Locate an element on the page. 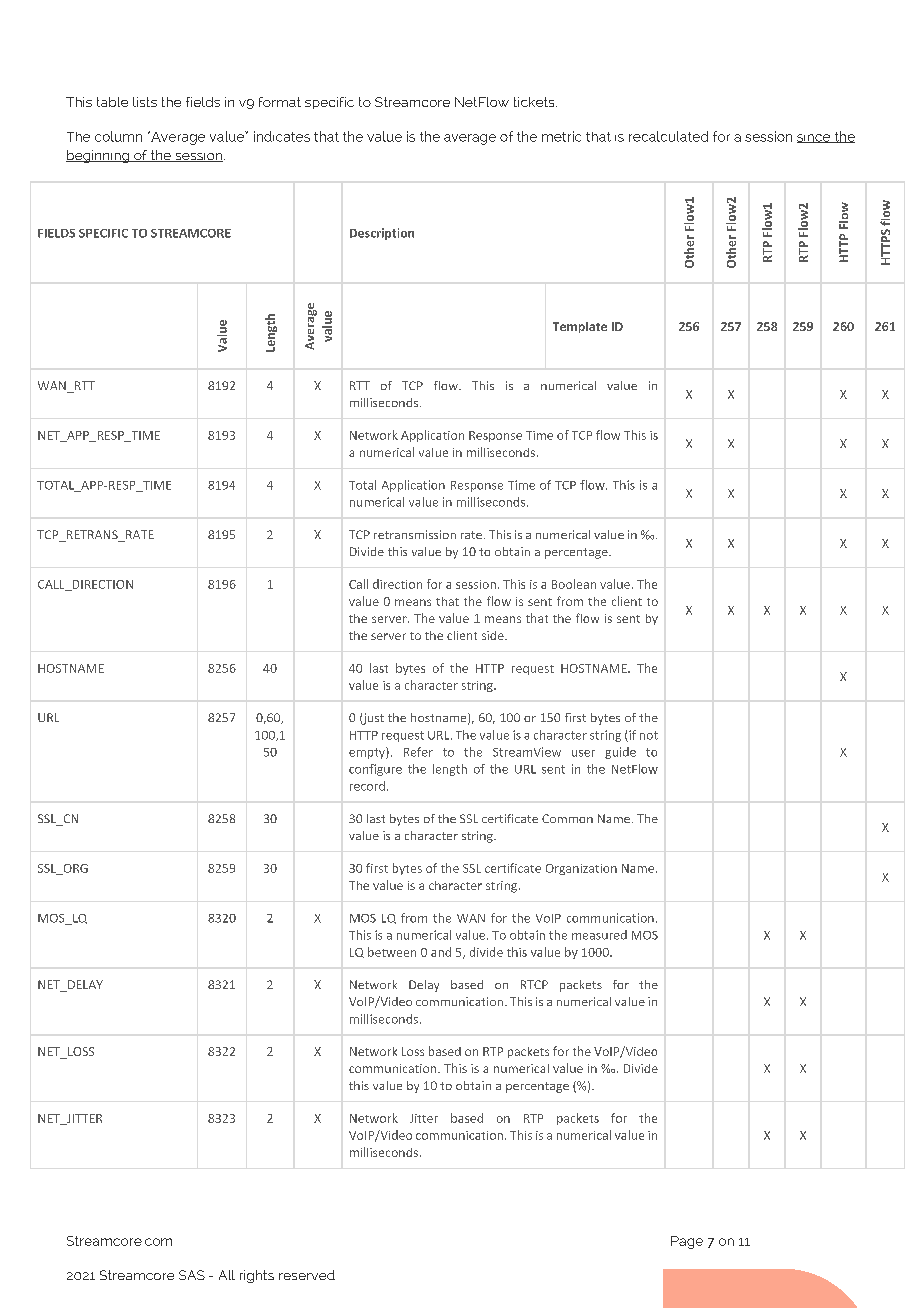 This image has width=924, height=1308. measured is located at coordinates (599, 935).
